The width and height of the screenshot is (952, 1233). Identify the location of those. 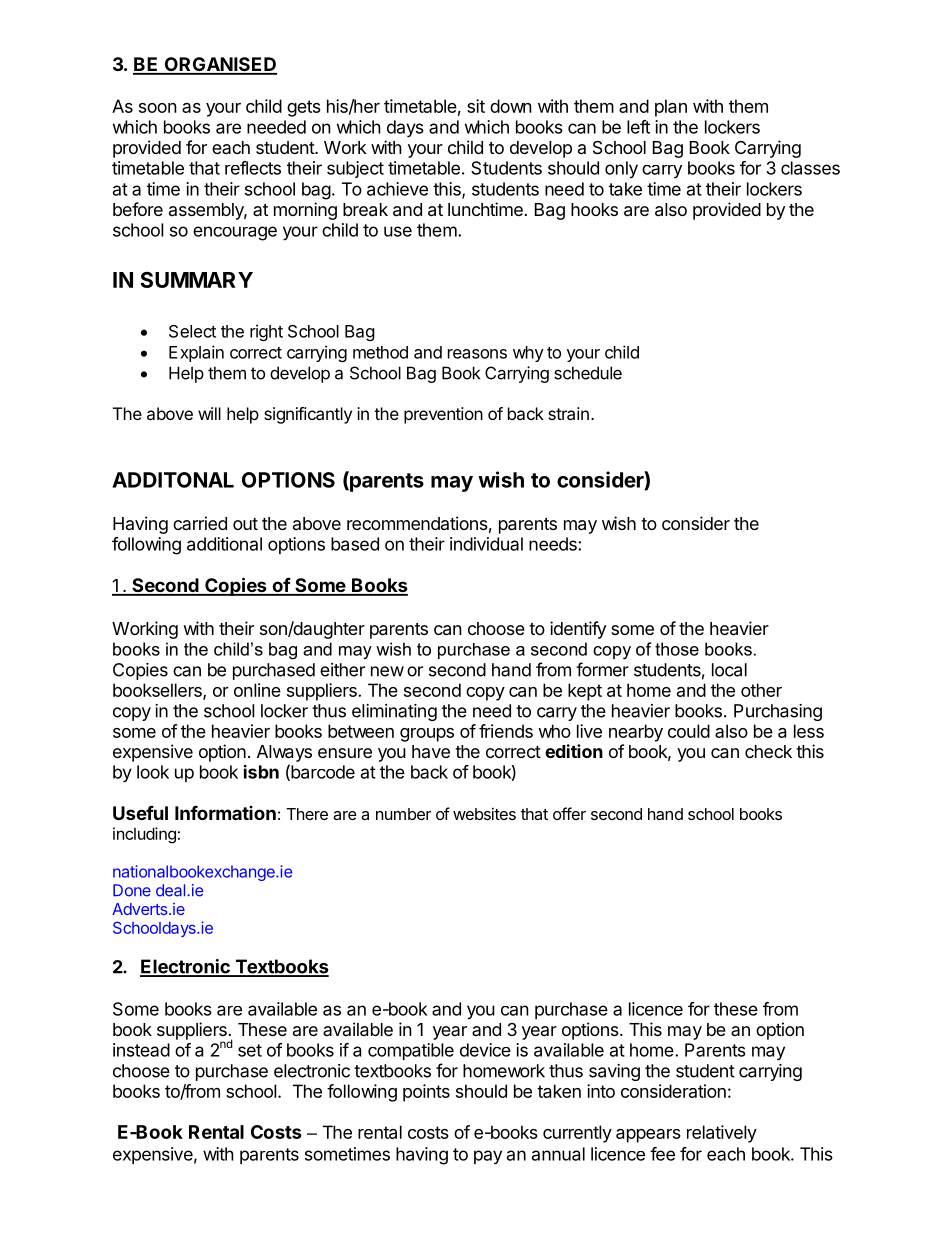
(677, 649).
